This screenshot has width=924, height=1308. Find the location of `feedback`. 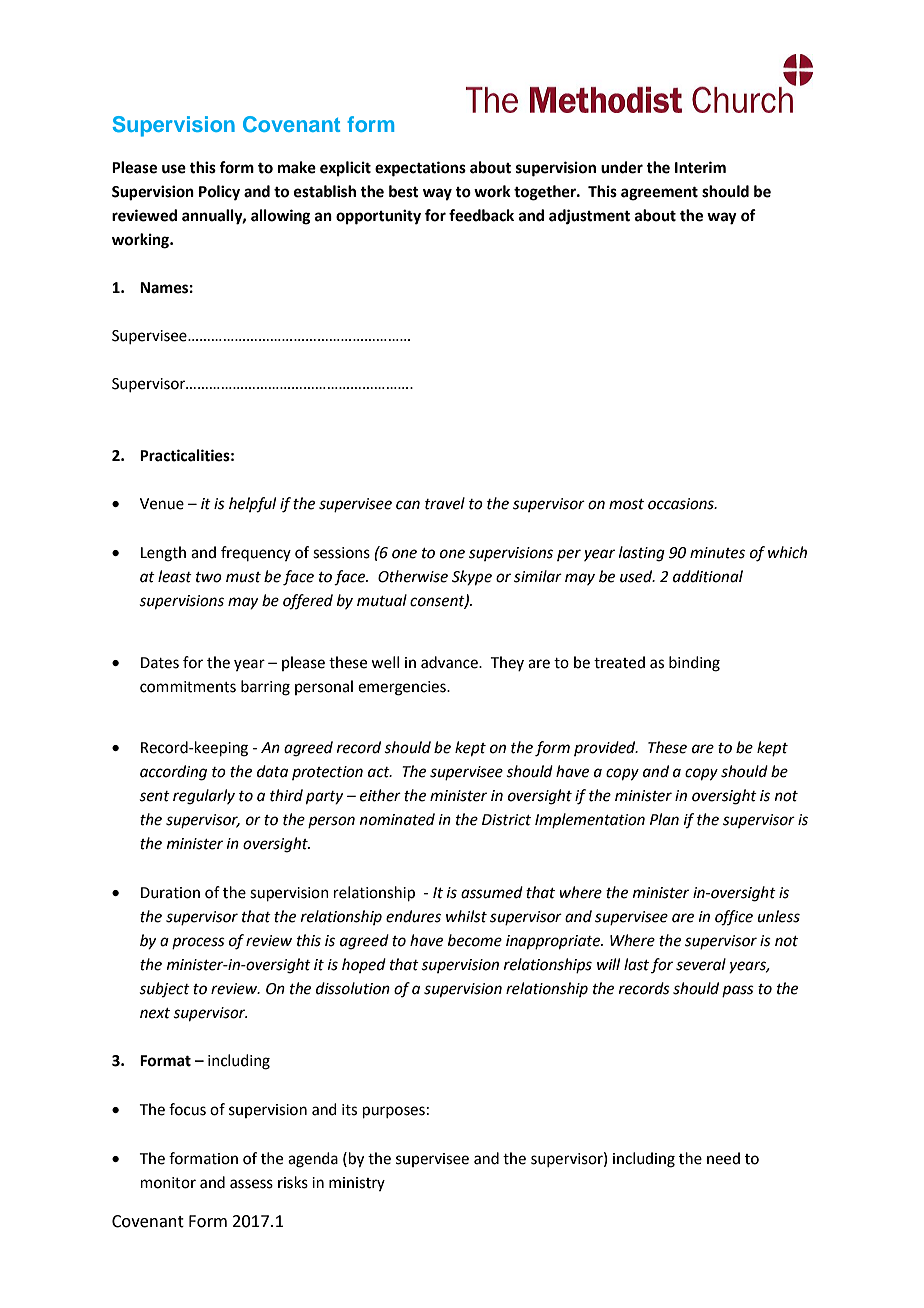

feedback is located at coordinates (481, 215).
